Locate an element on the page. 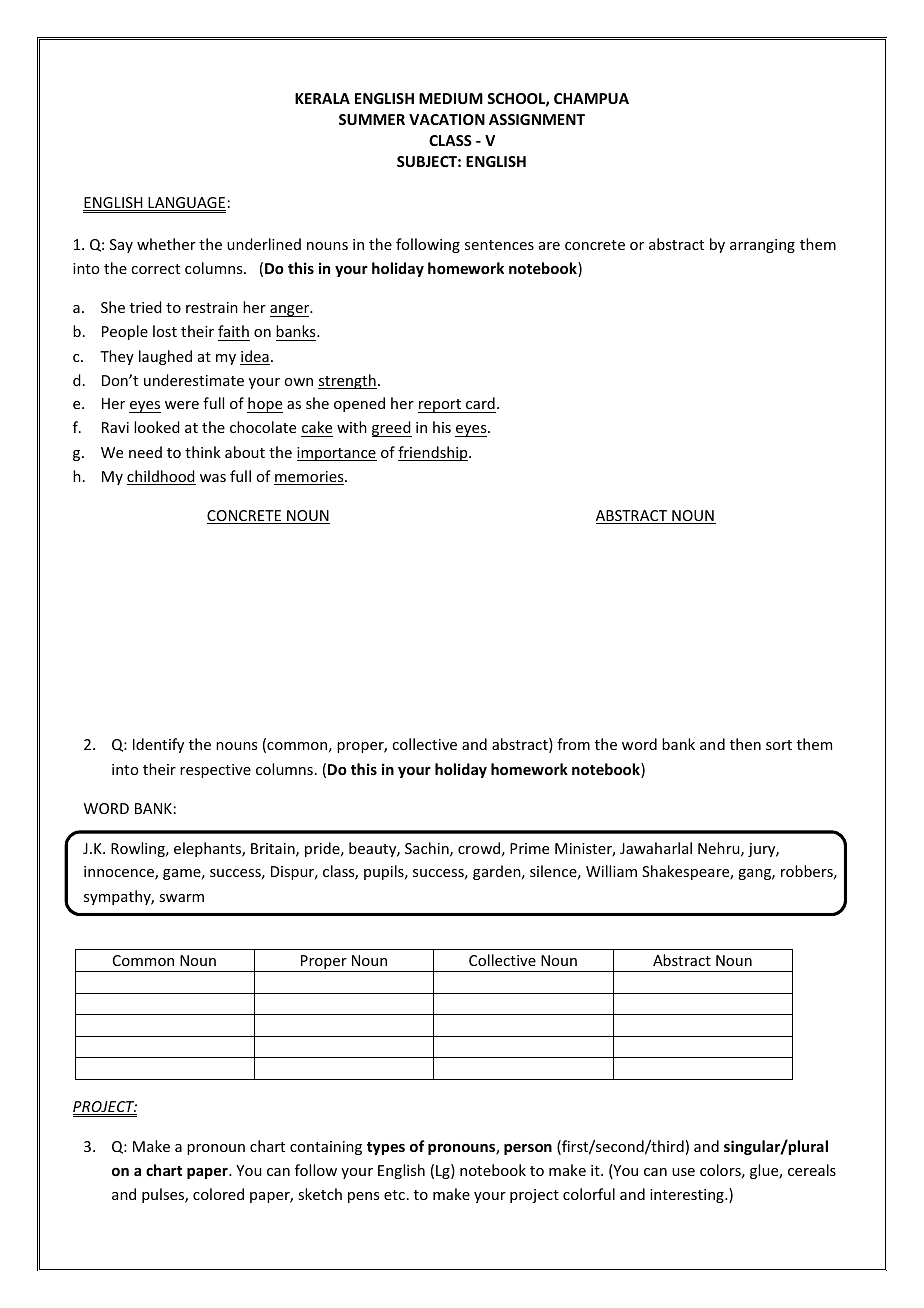  swarm is located at coordinates (181, 898).
